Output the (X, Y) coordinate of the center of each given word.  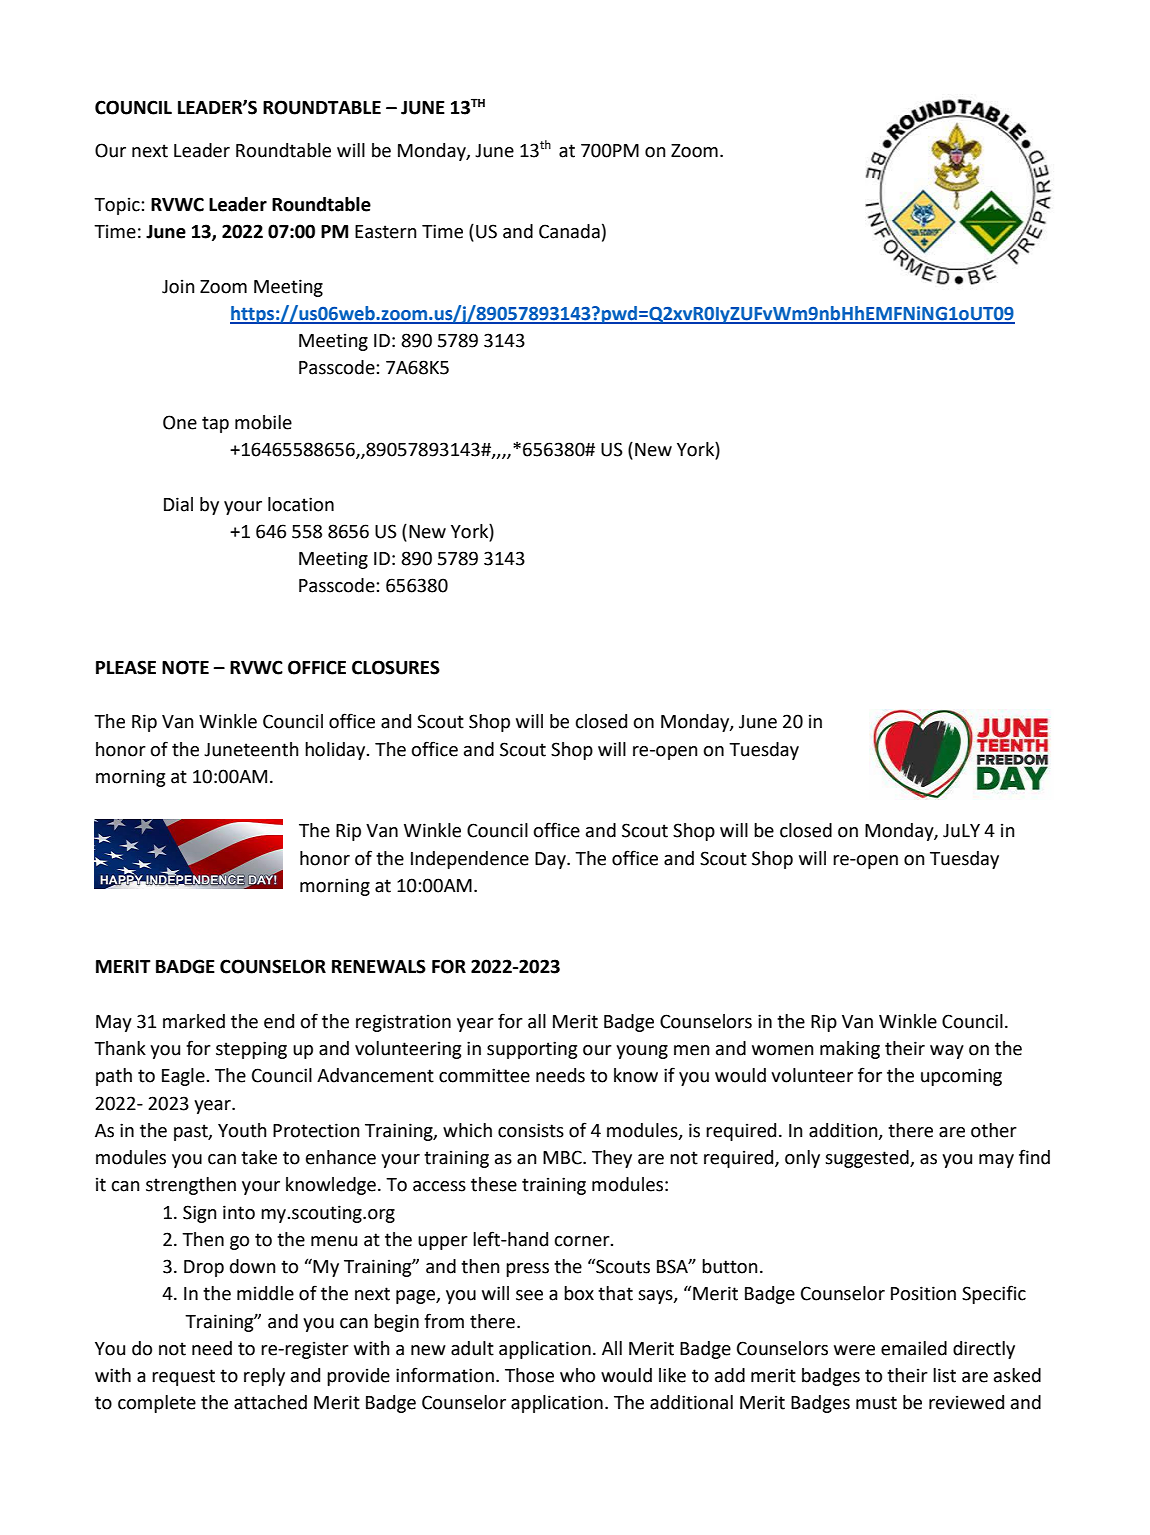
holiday (336, 751)
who (577, 1375)
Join (178, 286)
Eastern (386, 232)
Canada (569, 231)
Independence (470, 860)
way (947, 1052)
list (944, 1375)
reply (264, 1377)
